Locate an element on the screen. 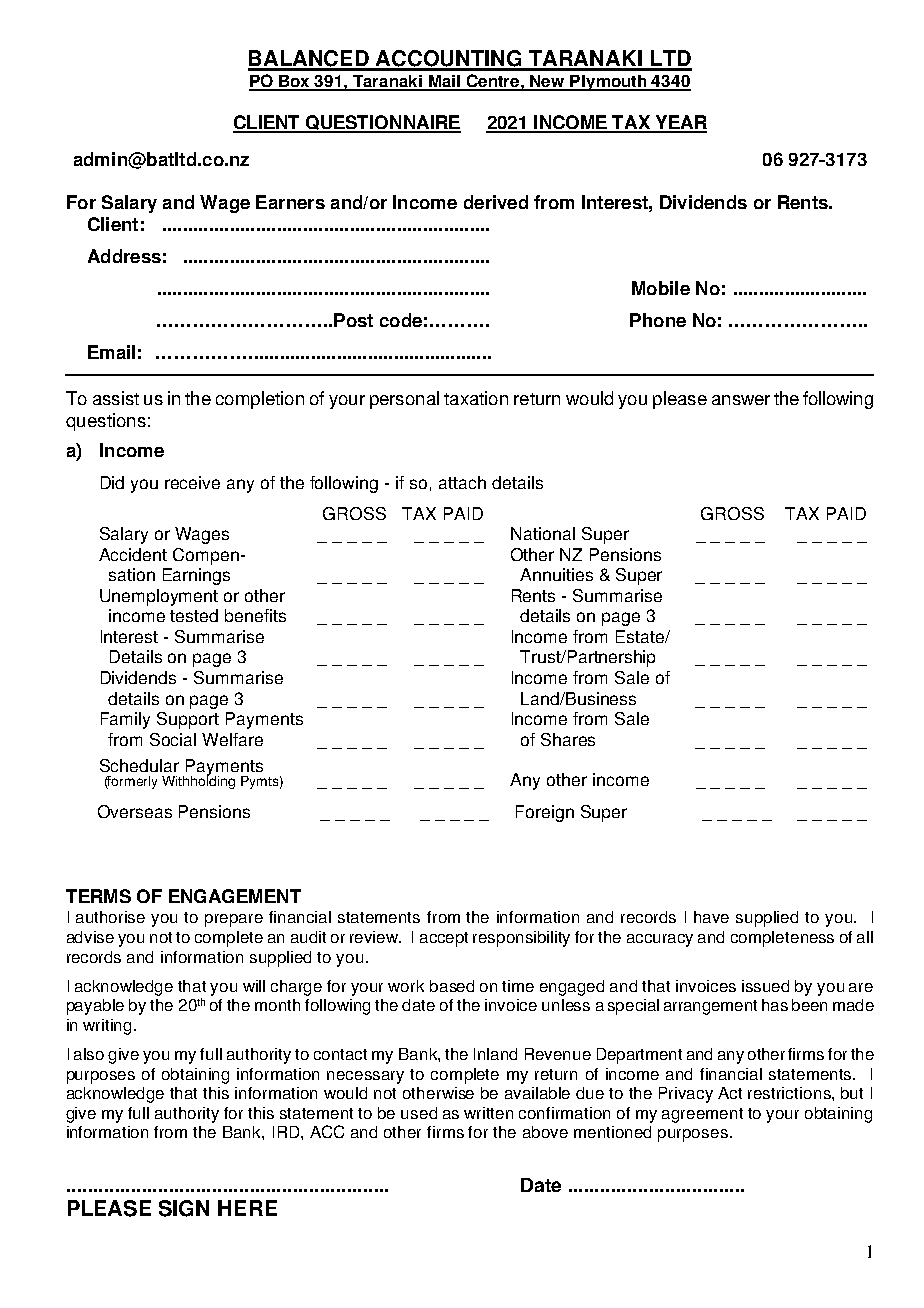 Image resolution: width=924 pixels, height=1308 pixels. Foreign is located at coordinates (545, 813).
